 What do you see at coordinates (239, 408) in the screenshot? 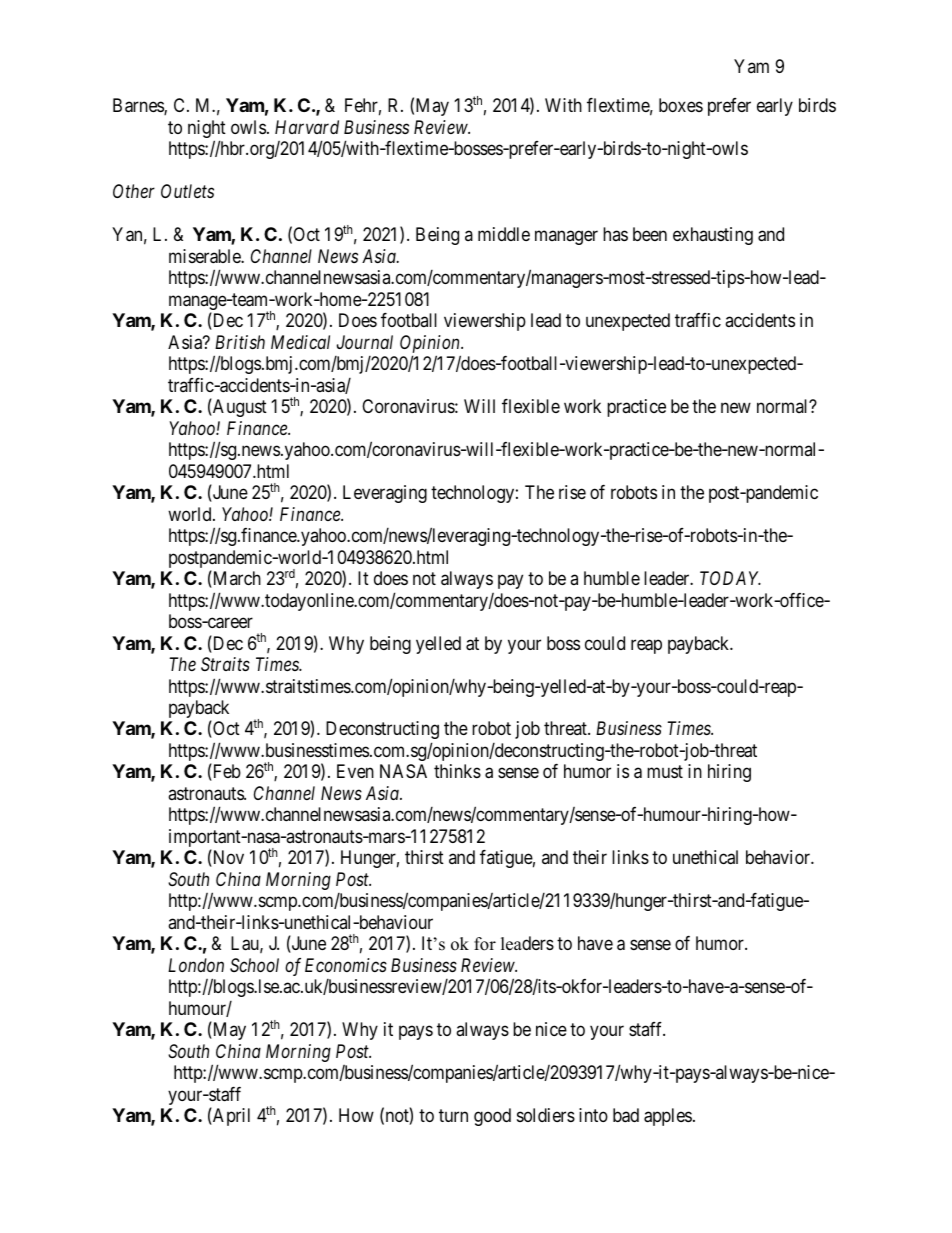
I see `August` at bounding box center [239, 408].
